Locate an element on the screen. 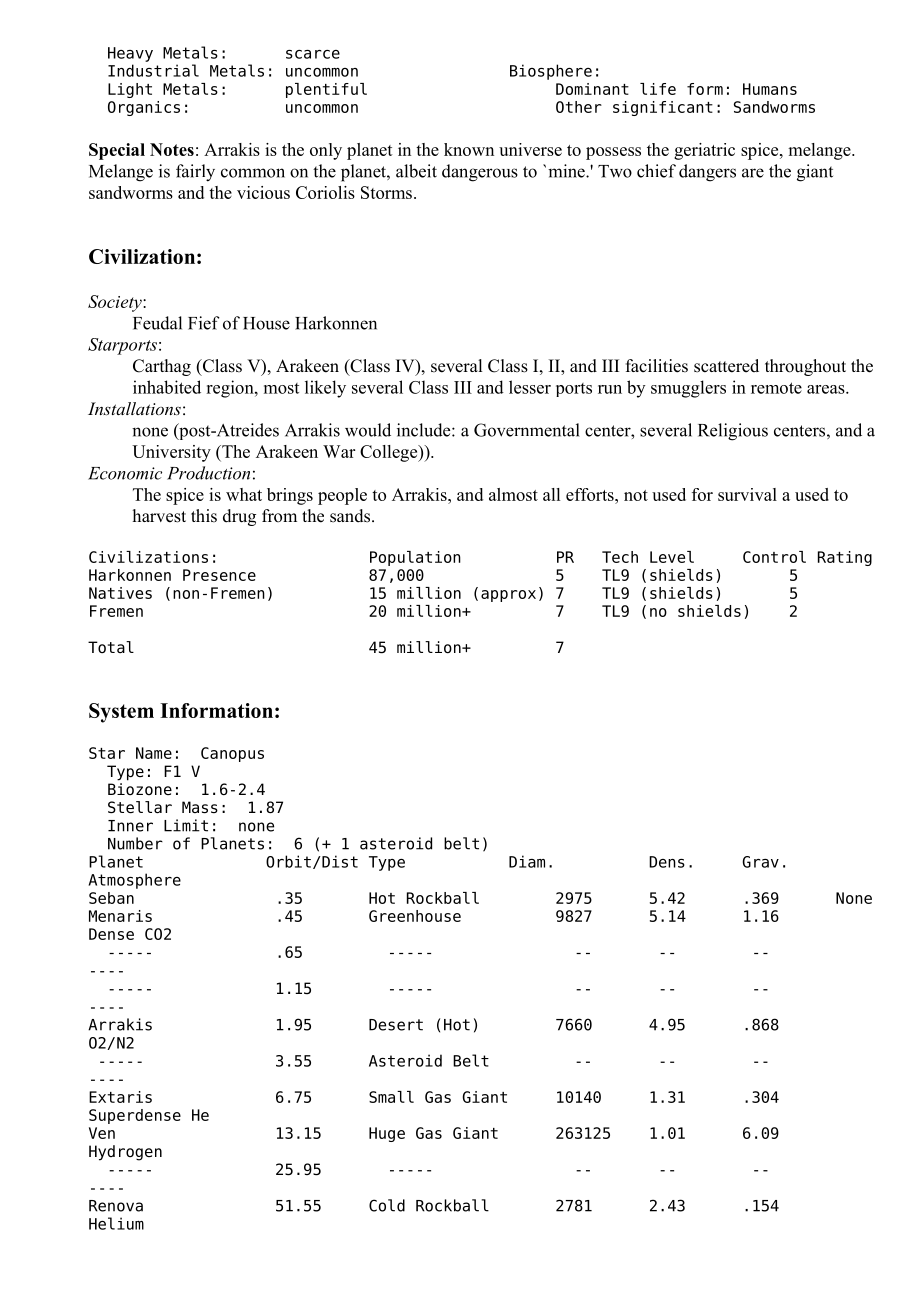  lesser is located at coordinates (530, 387).
